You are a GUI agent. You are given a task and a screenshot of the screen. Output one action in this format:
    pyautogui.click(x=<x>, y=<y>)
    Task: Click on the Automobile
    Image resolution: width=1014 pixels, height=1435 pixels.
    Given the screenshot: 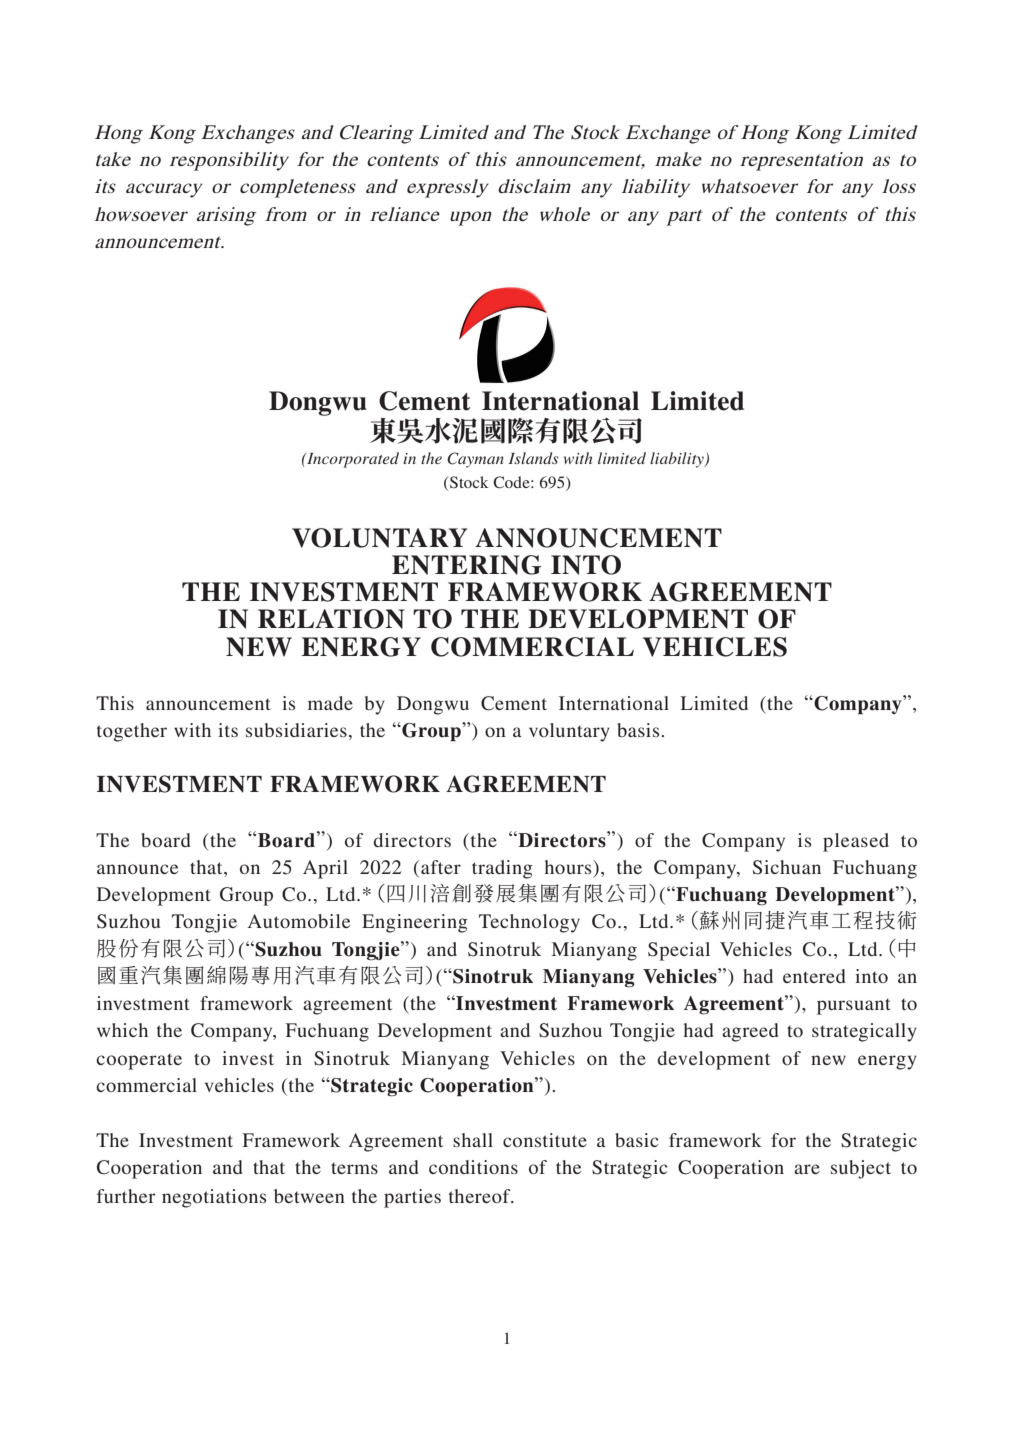 What is the action you would take?
    pyautogui.click(x=299, y=921)
